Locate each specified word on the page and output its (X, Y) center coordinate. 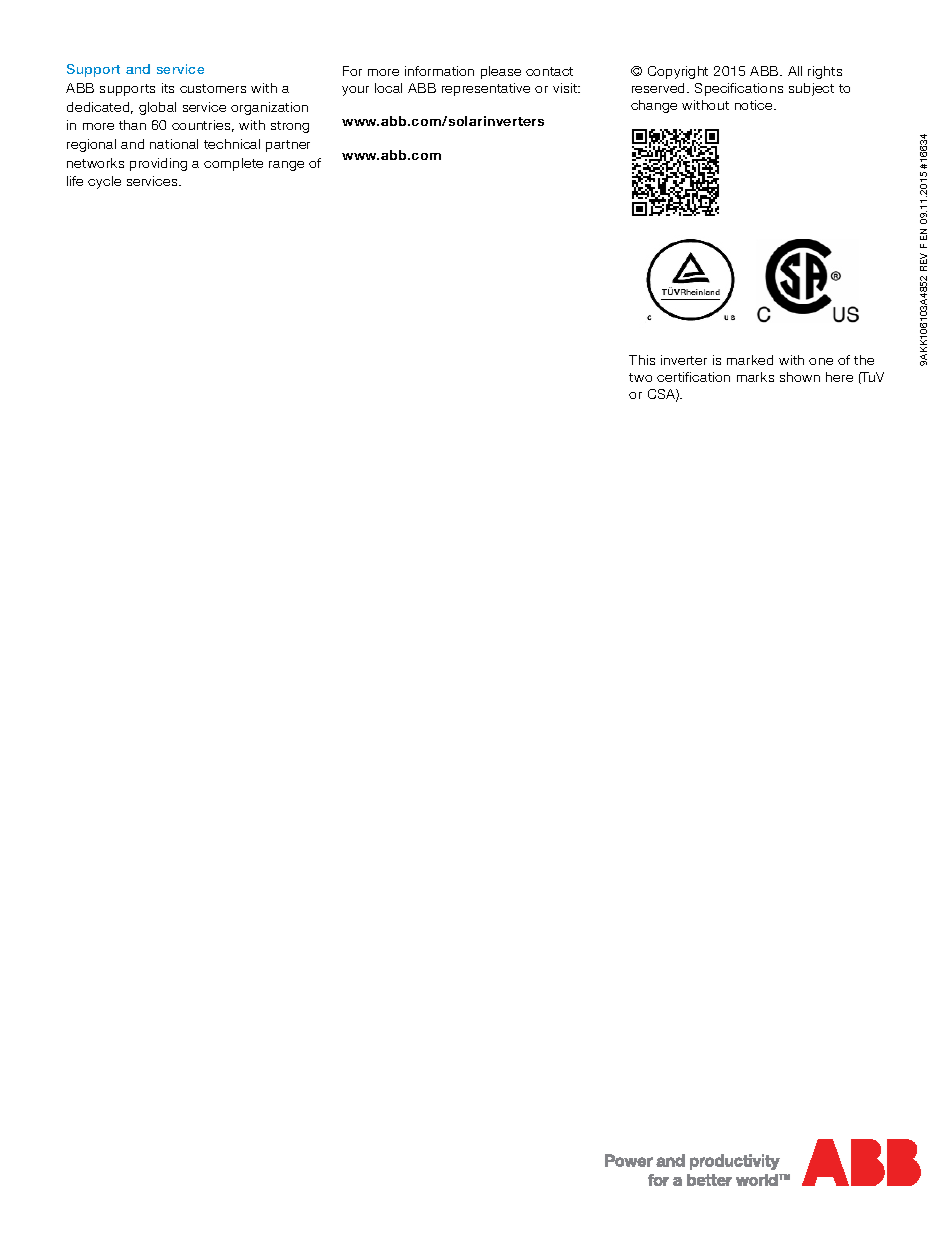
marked (750, 360)
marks (755, 377)
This (642, 360)
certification (693, 377)
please (501, 72)
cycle (104, 182)
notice (755, 105)
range (286, 166)
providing (158, 164)
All (795, 71)
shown (800, 377)
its (168, 88)
